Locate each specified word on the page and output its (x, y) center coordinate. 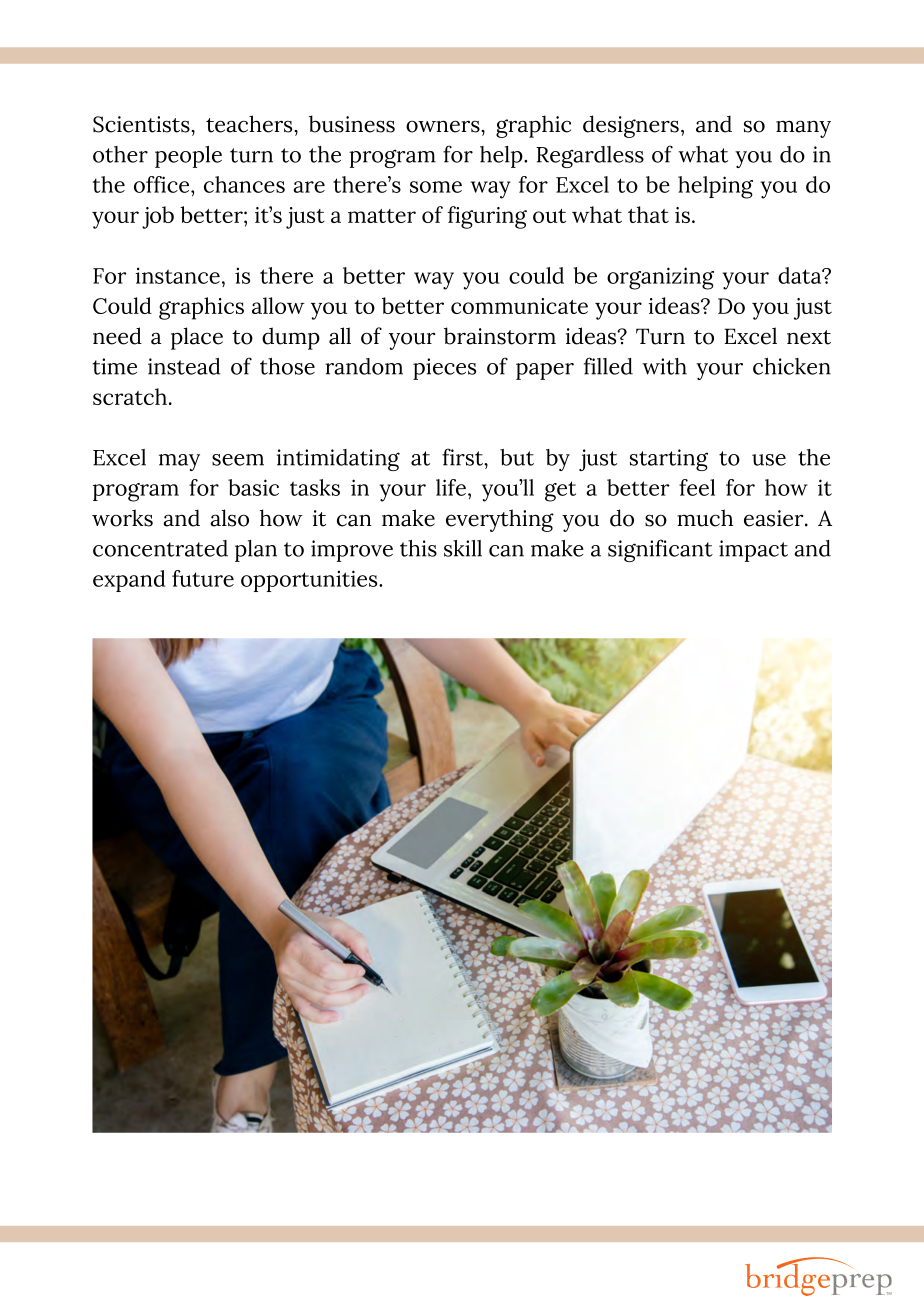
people (188, 157)
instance (177, 275)
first (464, 457)
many (803, 129)
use (769, 460)
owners (444, 126)
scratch (130, 396)
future (203, 578)
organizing (660, 278)
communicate (519, 306)
